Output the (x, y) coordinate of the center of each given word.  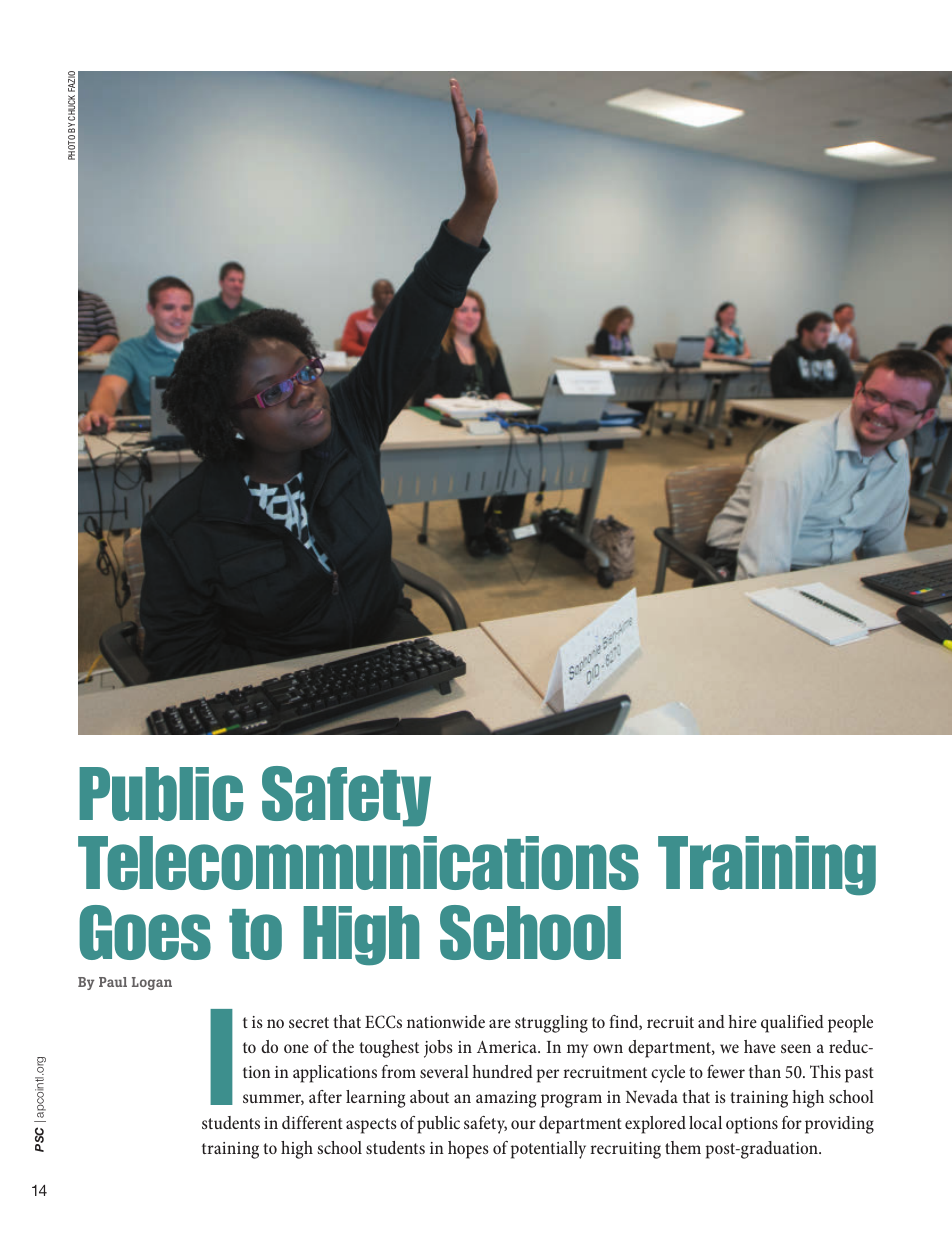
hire (742, 1021)
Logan (152, 983)
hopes (468, 1150)
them (683, 1147)
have (760, 1046)
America (508, 1046)
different (312, 1122)
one (296, 1048)
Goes (145, 932)
